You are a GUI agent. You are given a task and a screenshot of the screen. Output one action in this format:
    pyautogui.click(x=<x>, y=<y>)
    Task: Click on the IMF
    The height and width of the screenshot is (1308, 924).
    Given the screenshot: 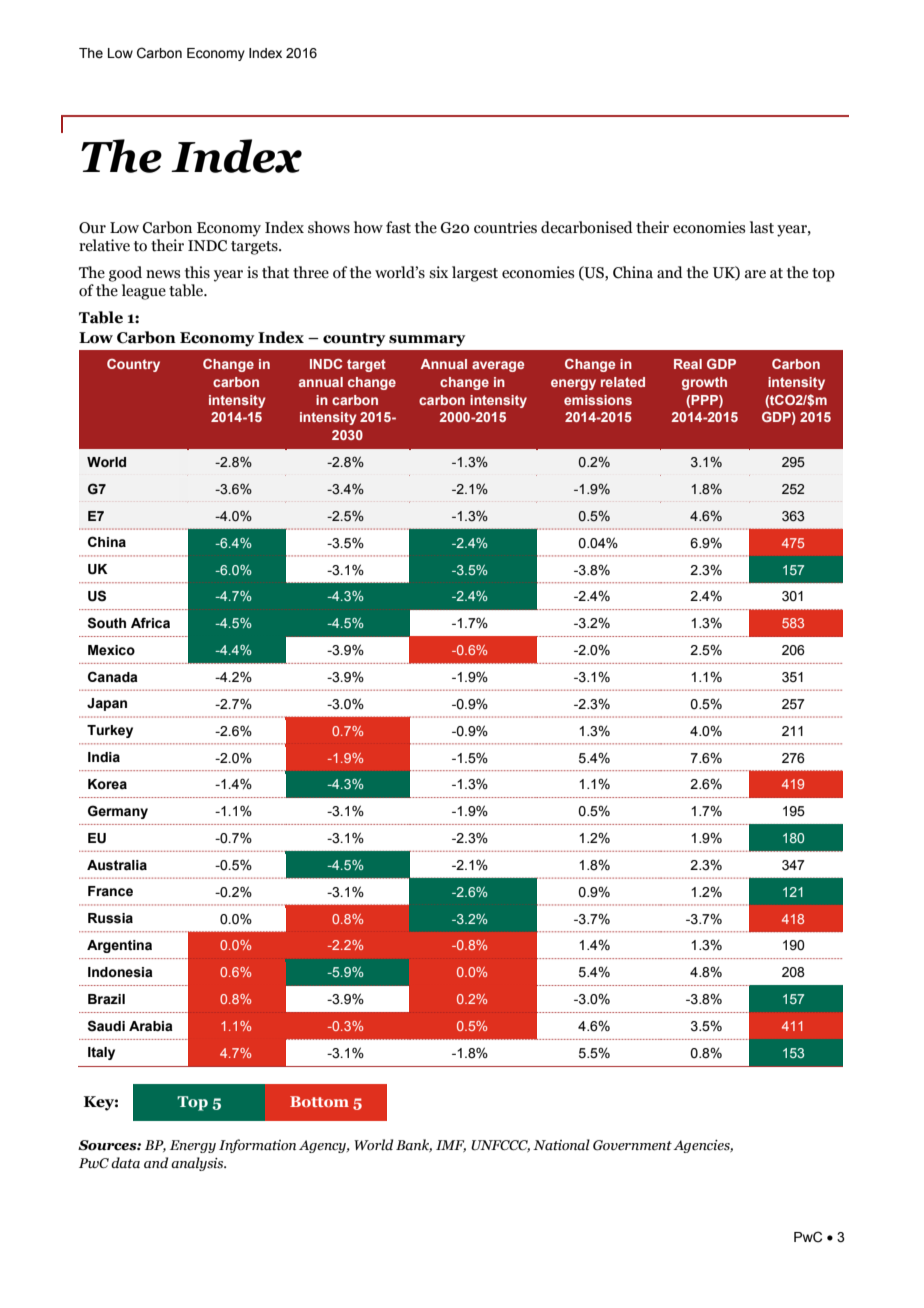 What is the action you would take?
    pyautogui.click(x=451, y=1146)
